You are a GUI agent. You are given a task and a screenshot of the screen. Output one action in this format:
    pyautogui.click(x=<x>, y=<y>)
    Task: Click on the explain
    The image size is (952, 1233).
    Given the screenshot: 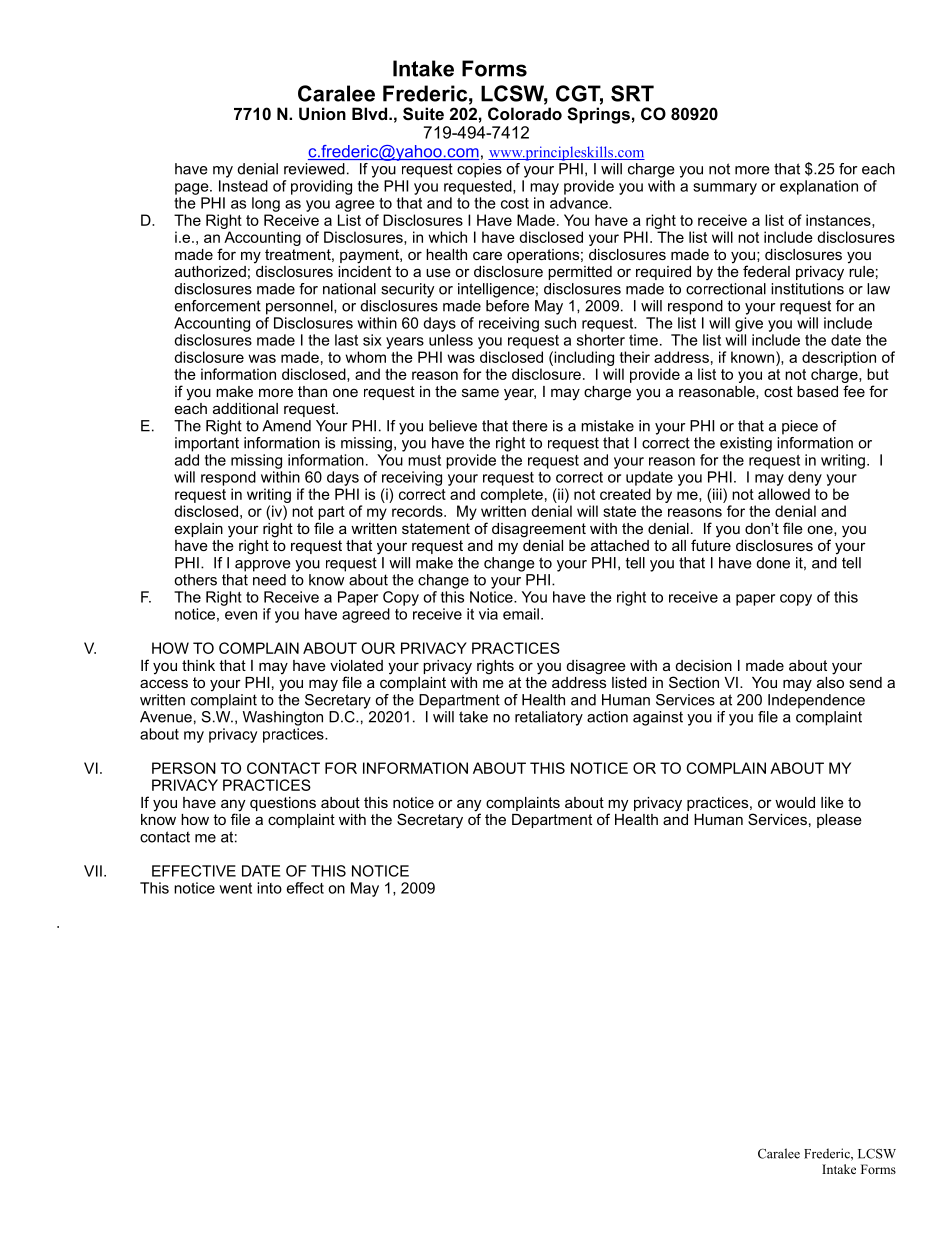 What is the action you would take?
    pyautogui.click(x=199, y=530)
